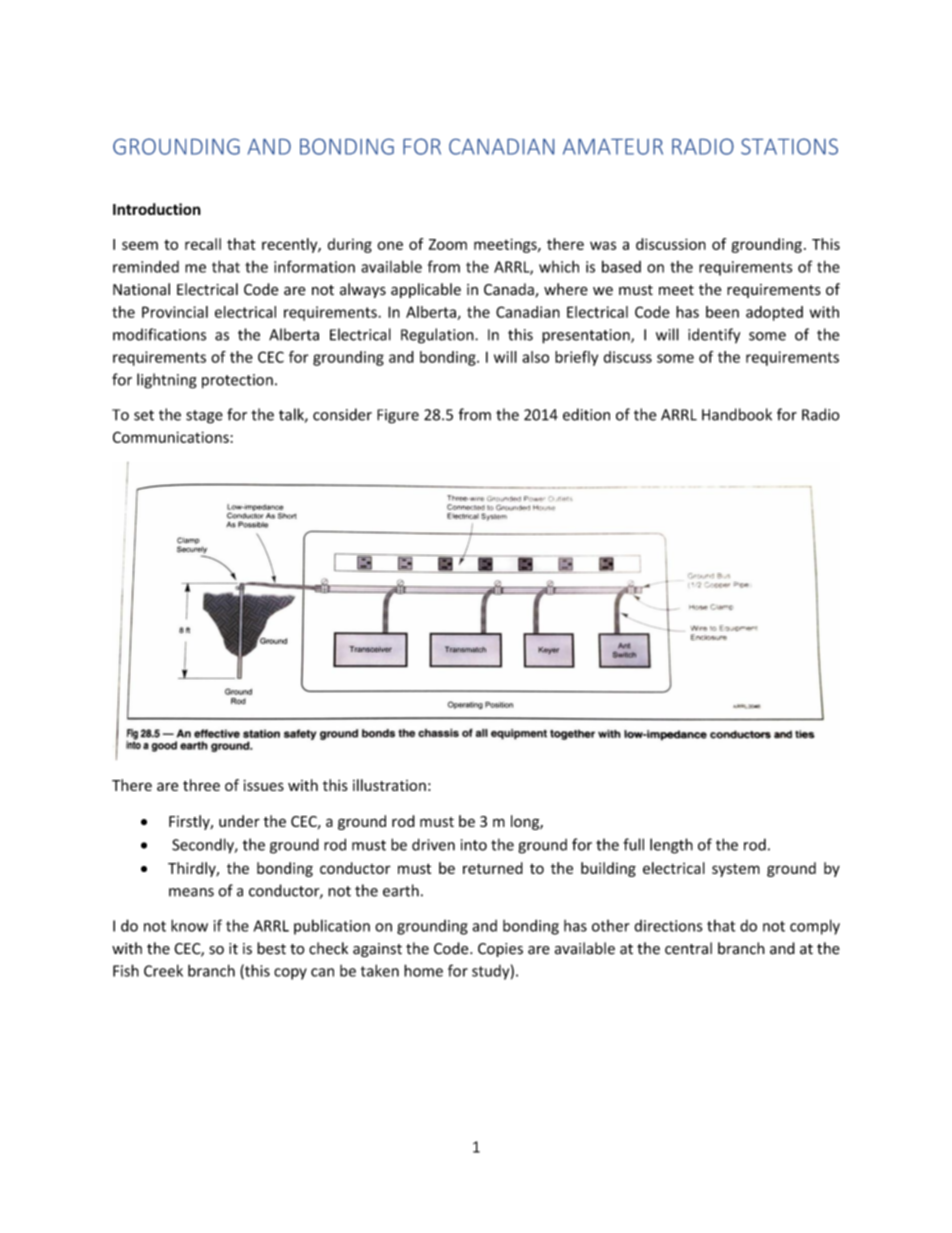 This page has height=1233, width=952. Describe the element at coordinates (438, 336) in the page. I see `Regulation` at that location.
